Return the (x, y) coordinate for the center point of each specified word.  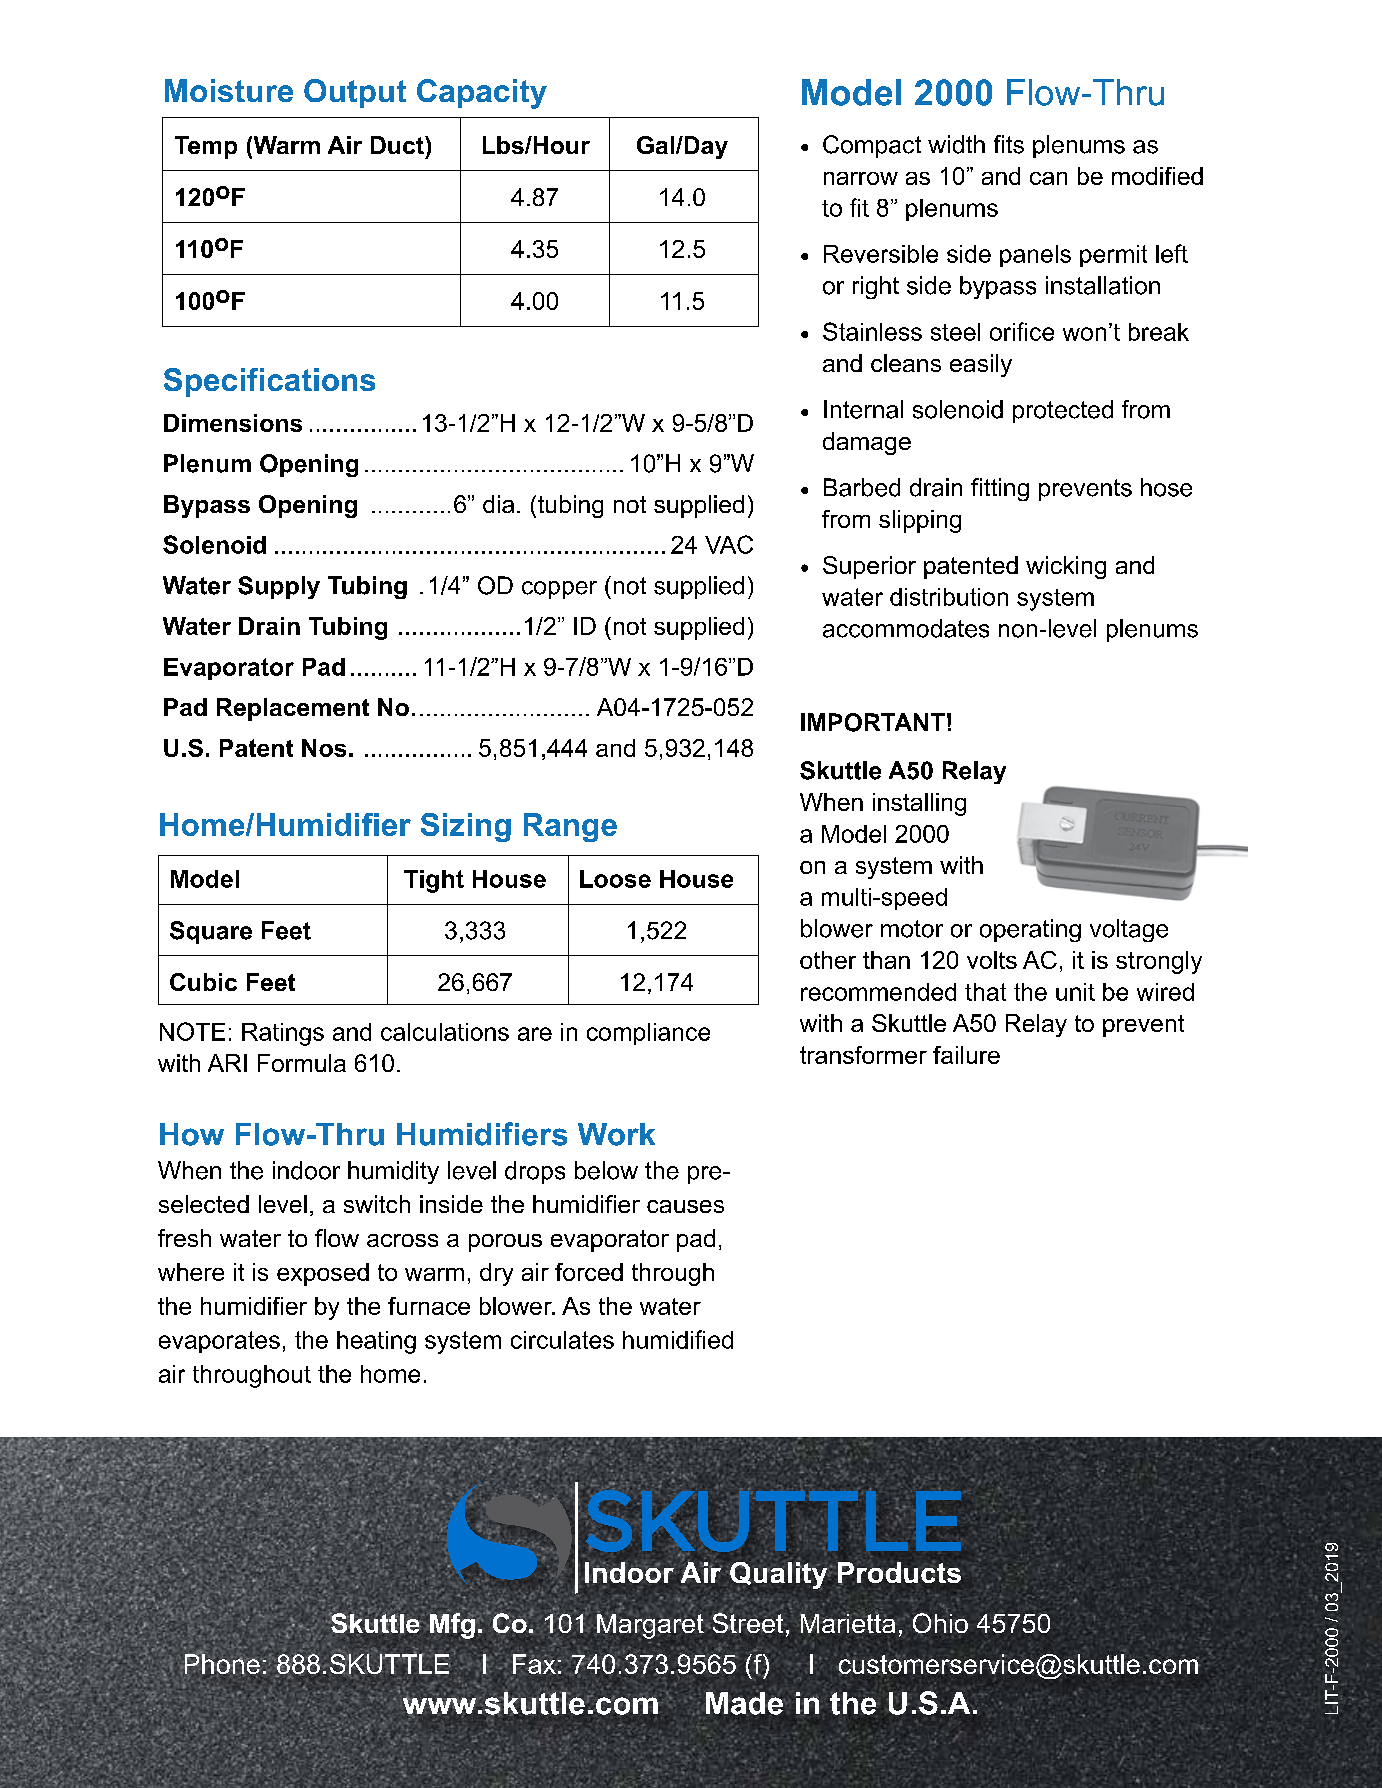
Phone (222, 1663)
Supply (279, 587)
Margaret (650, 1625)
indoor (306, 1170)
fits (1009, 144)
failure (966, 1055)
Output (355, 93)
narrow (861, 178)
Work (616, 1134)
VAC (729, 544)
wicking (1066, 567)
